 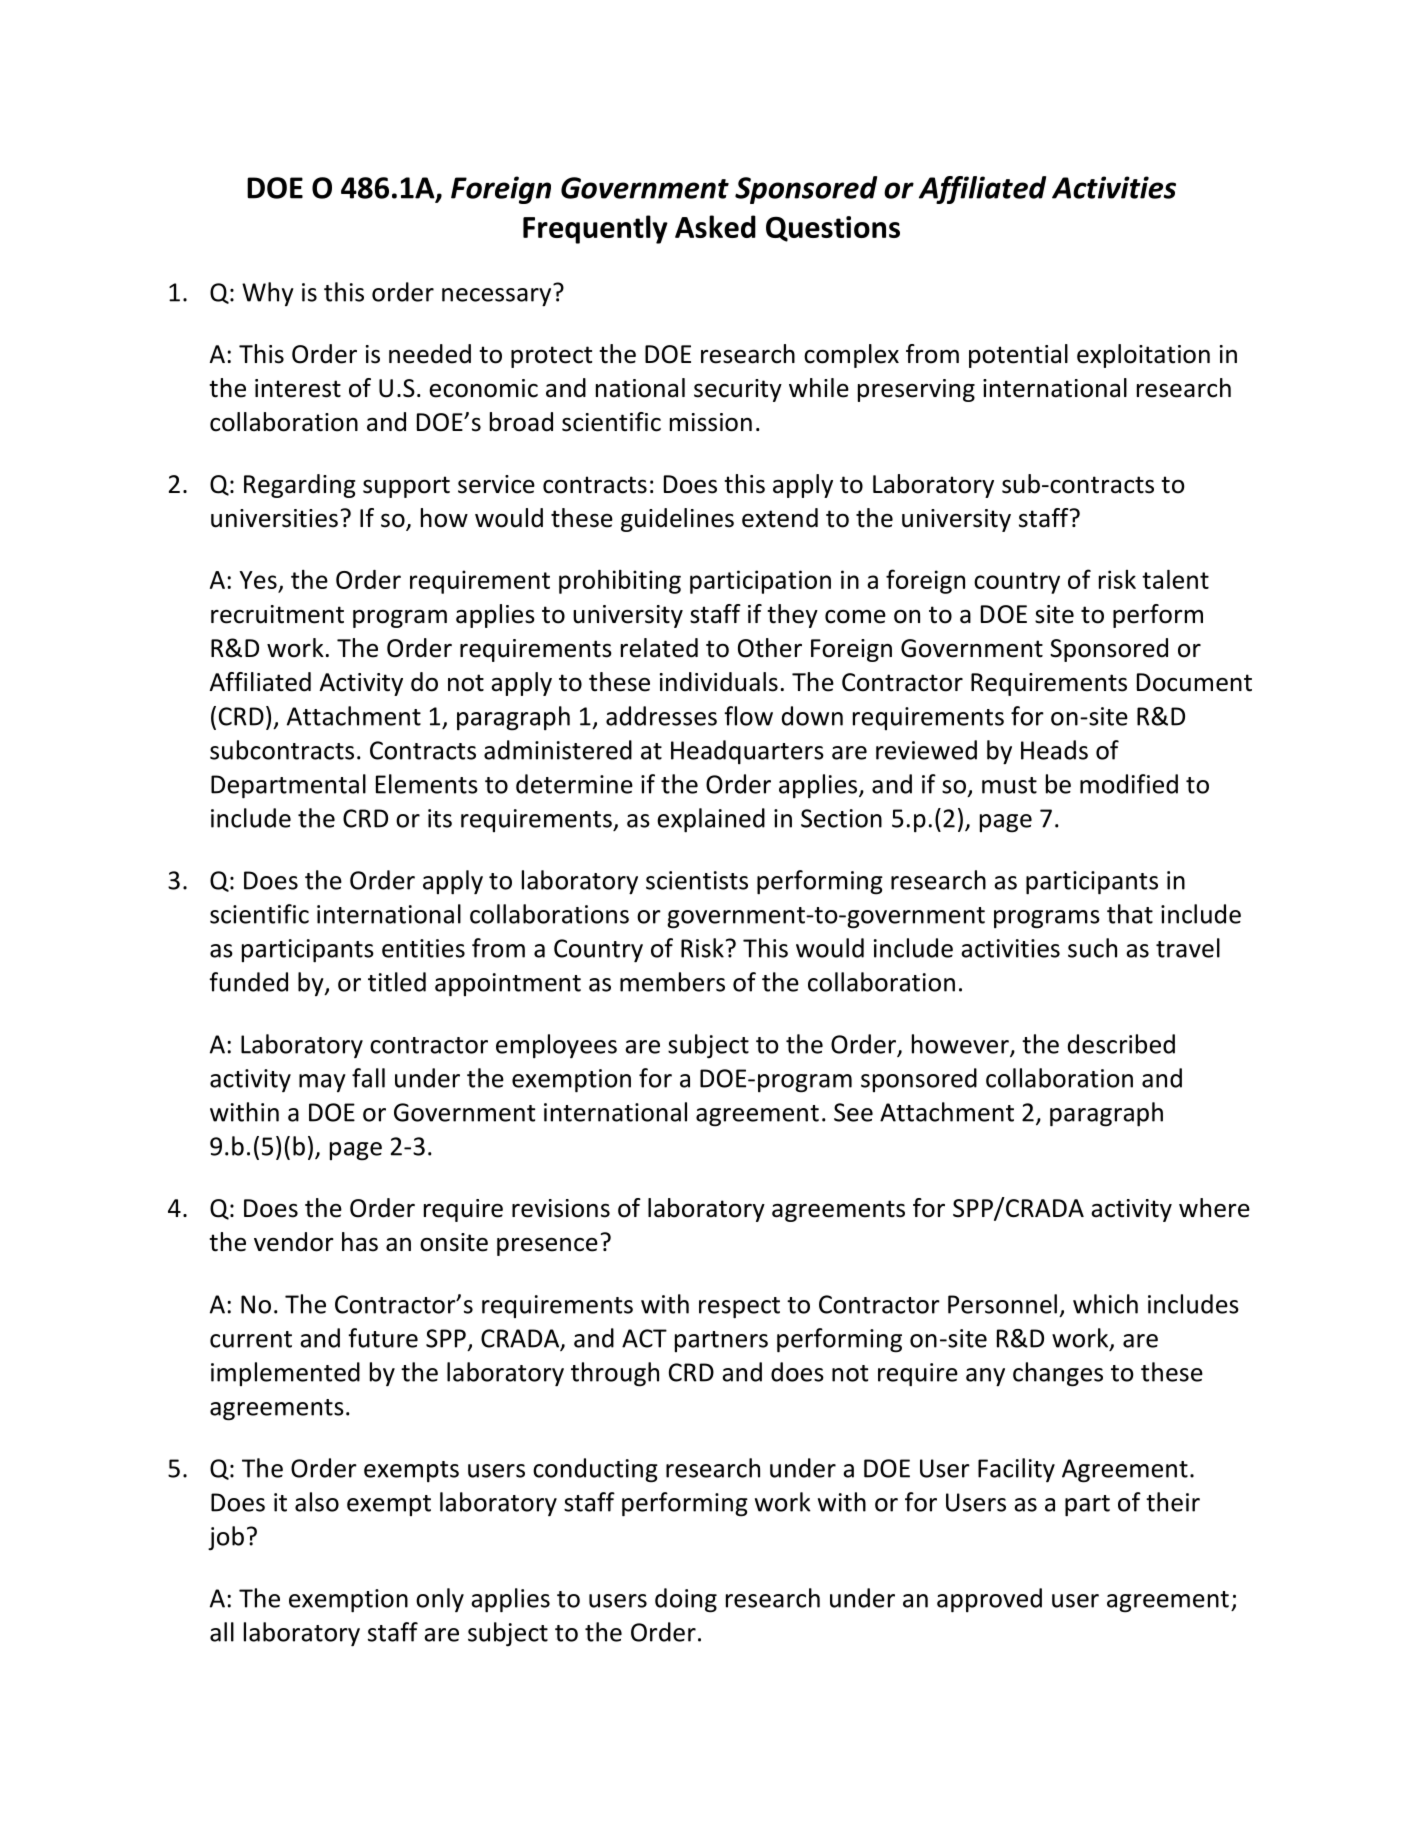 I want to click on which, so click(x=1105, y=1304).
